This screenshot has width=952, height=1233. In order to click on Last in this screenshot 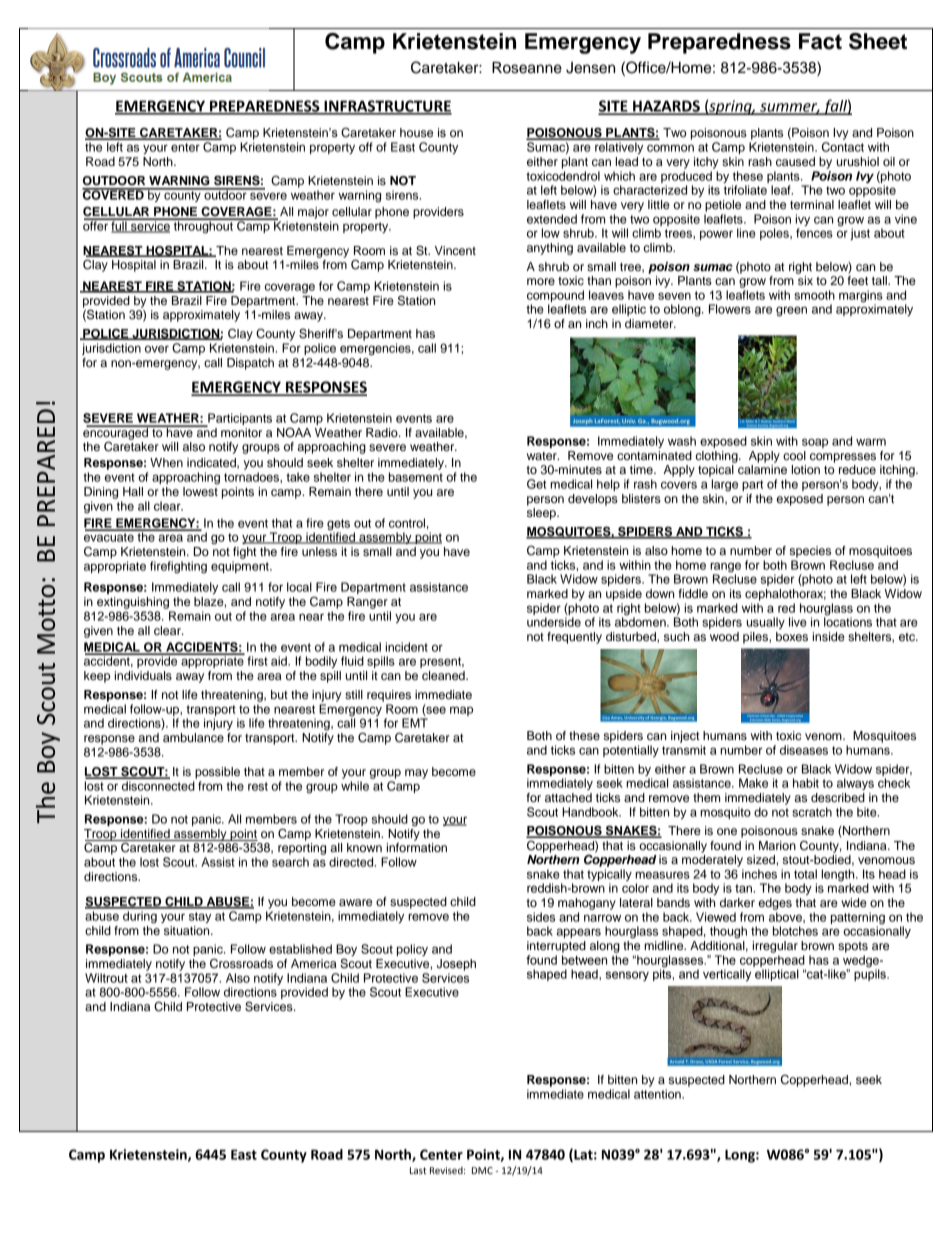, I will do `click(418, 1170)`.
